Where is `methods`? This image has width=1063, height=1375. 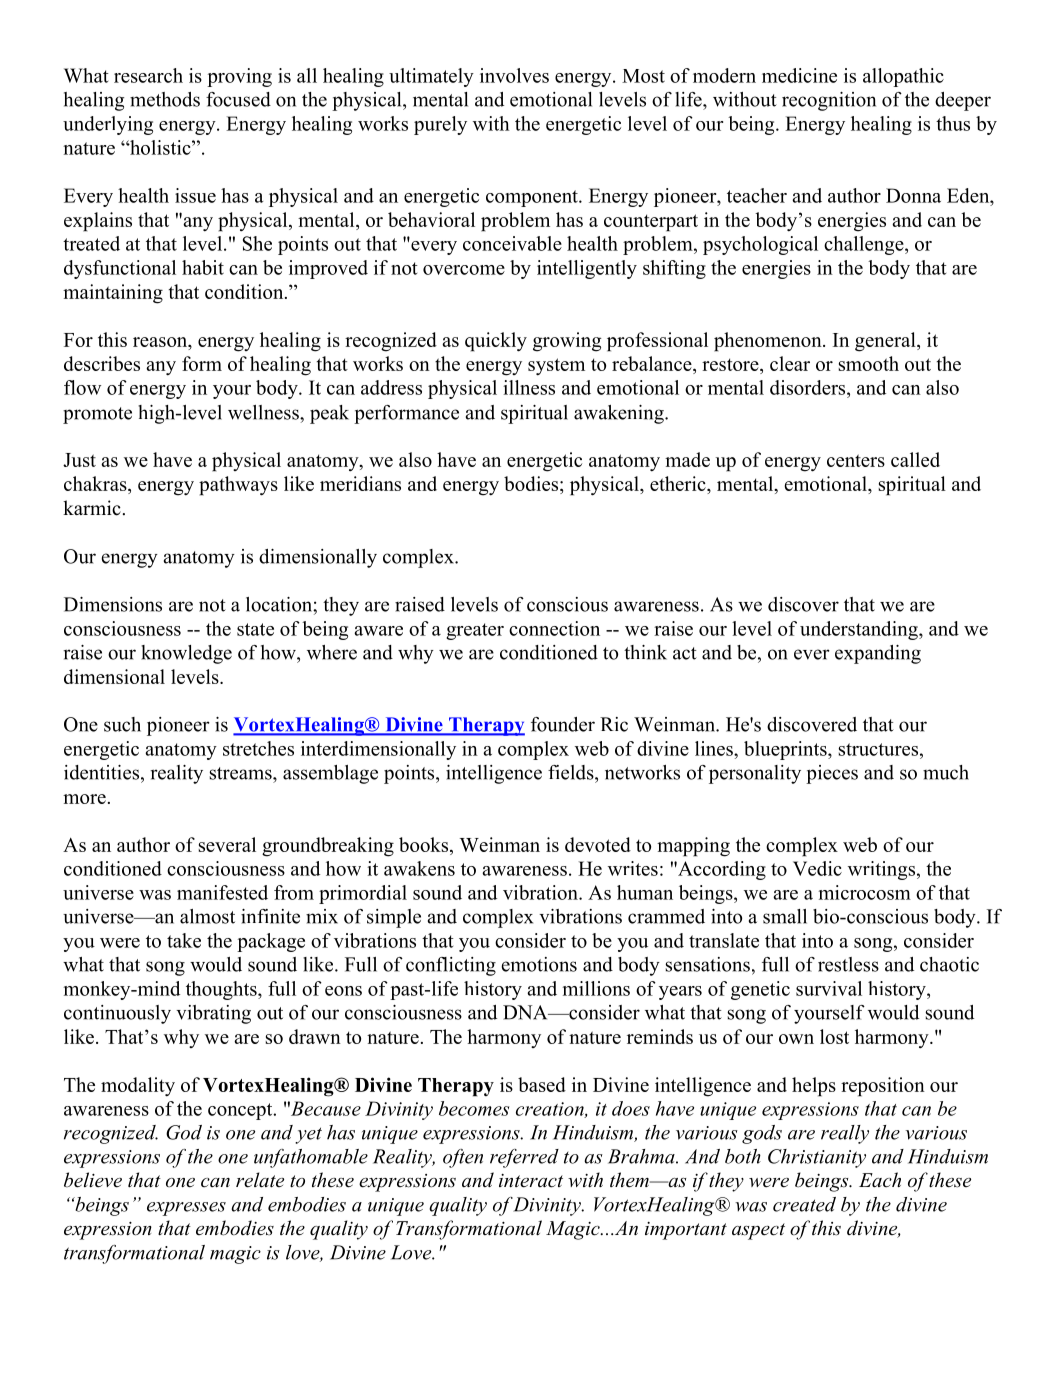 methods is located at coordinates (165, 99).
